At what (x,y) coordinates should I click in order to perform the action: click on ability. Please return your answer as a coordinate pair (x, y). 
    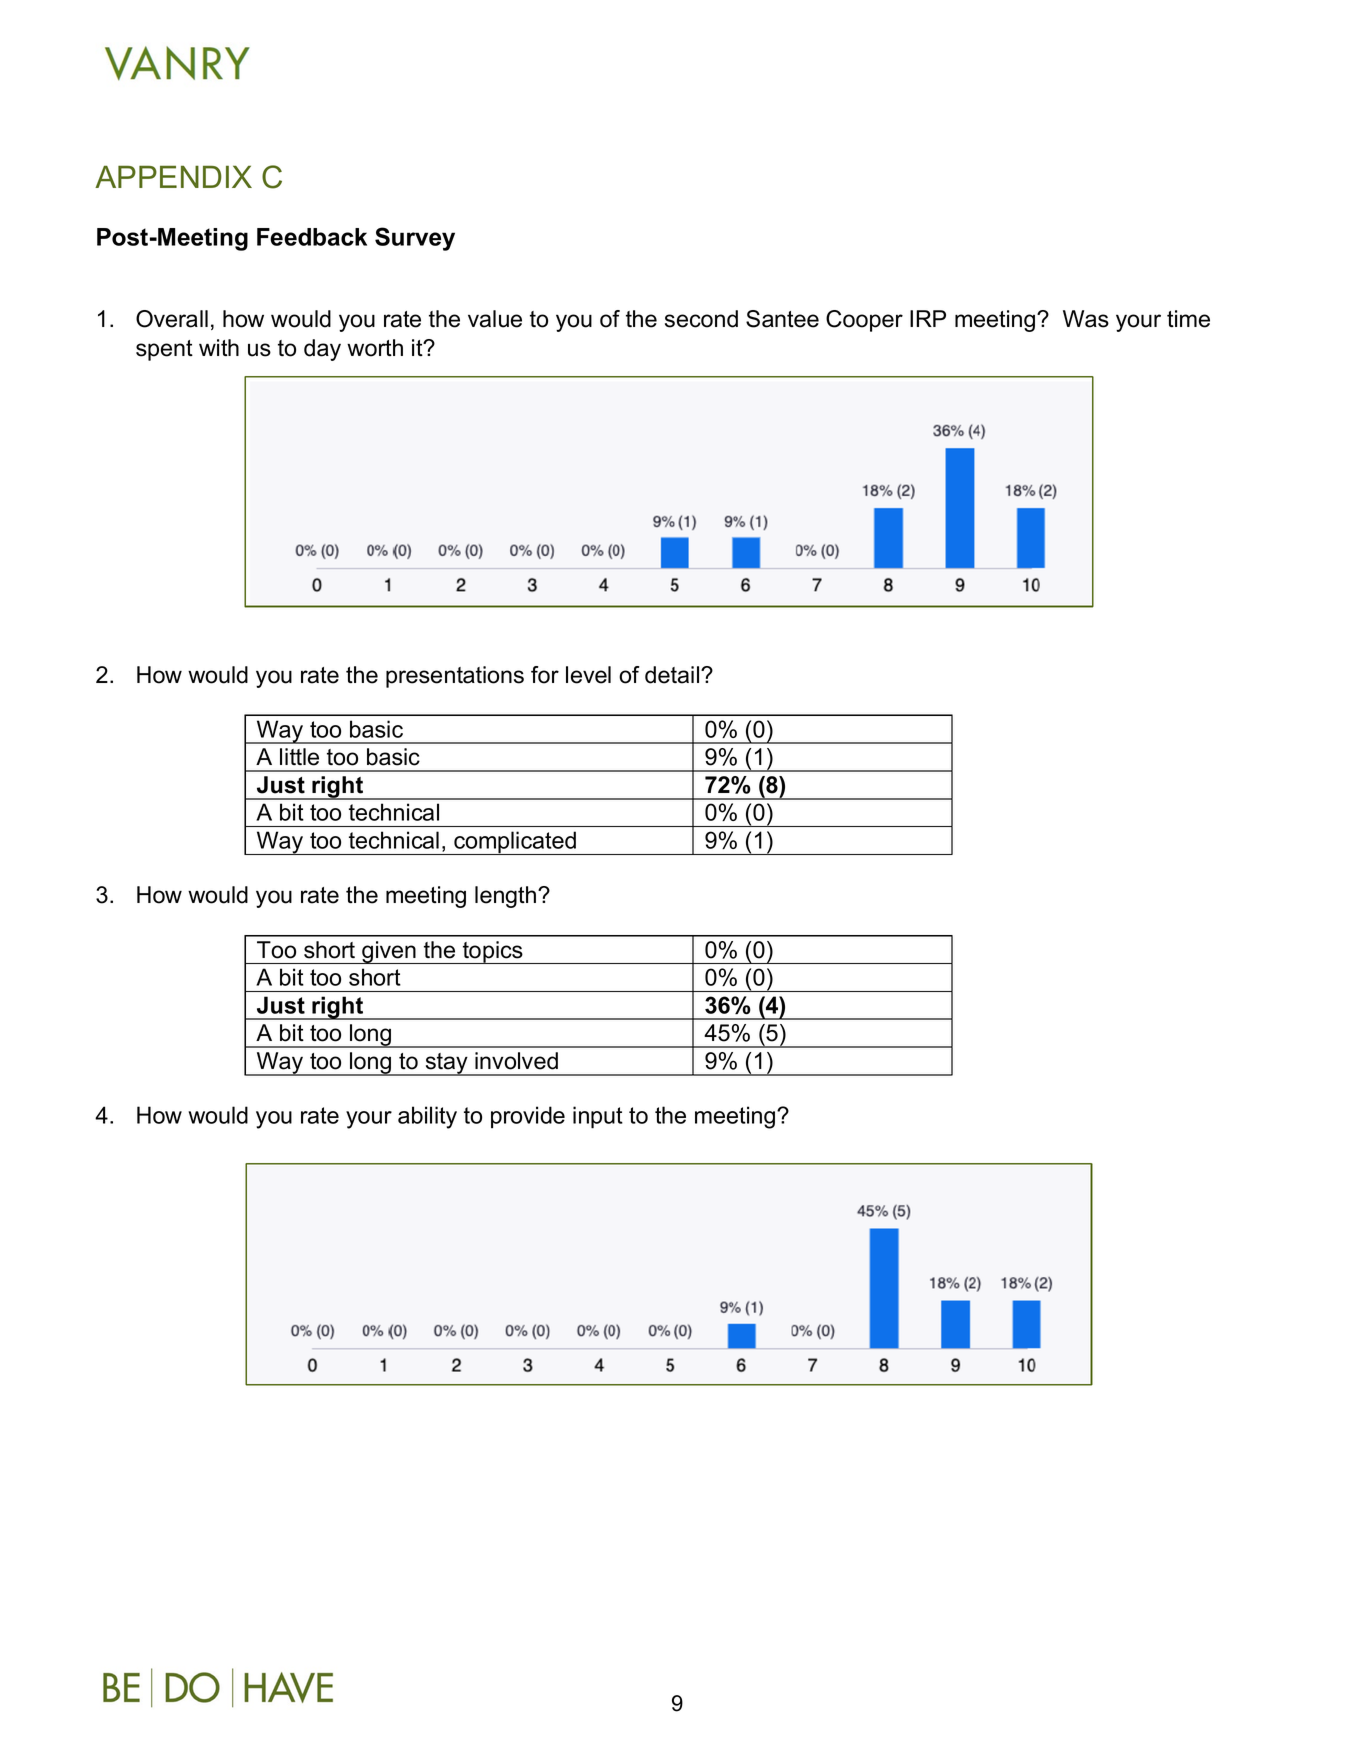
    Looking at the image, I should click on (427, 1117).
